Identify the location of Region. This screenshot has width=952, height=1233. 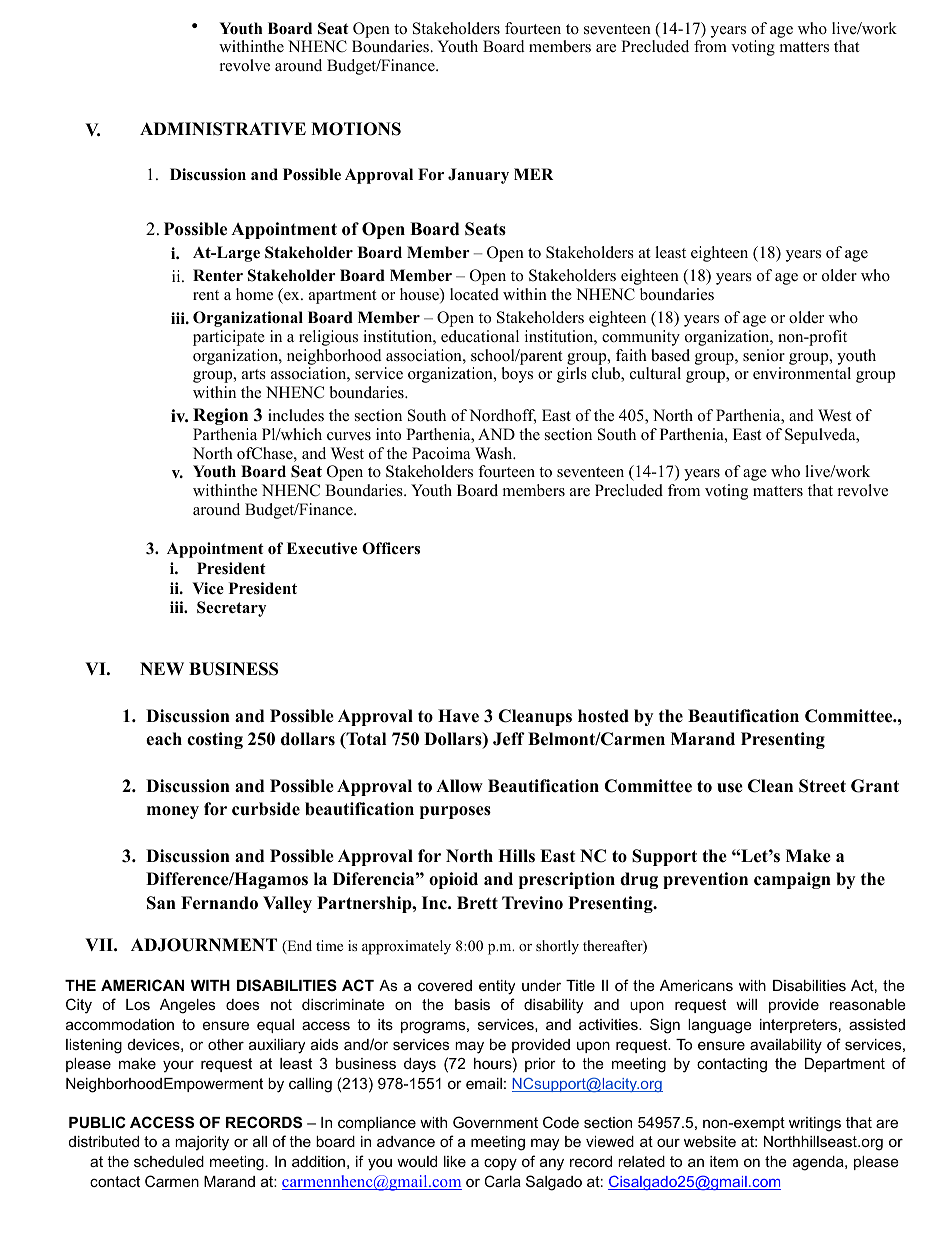
(220, 416).
